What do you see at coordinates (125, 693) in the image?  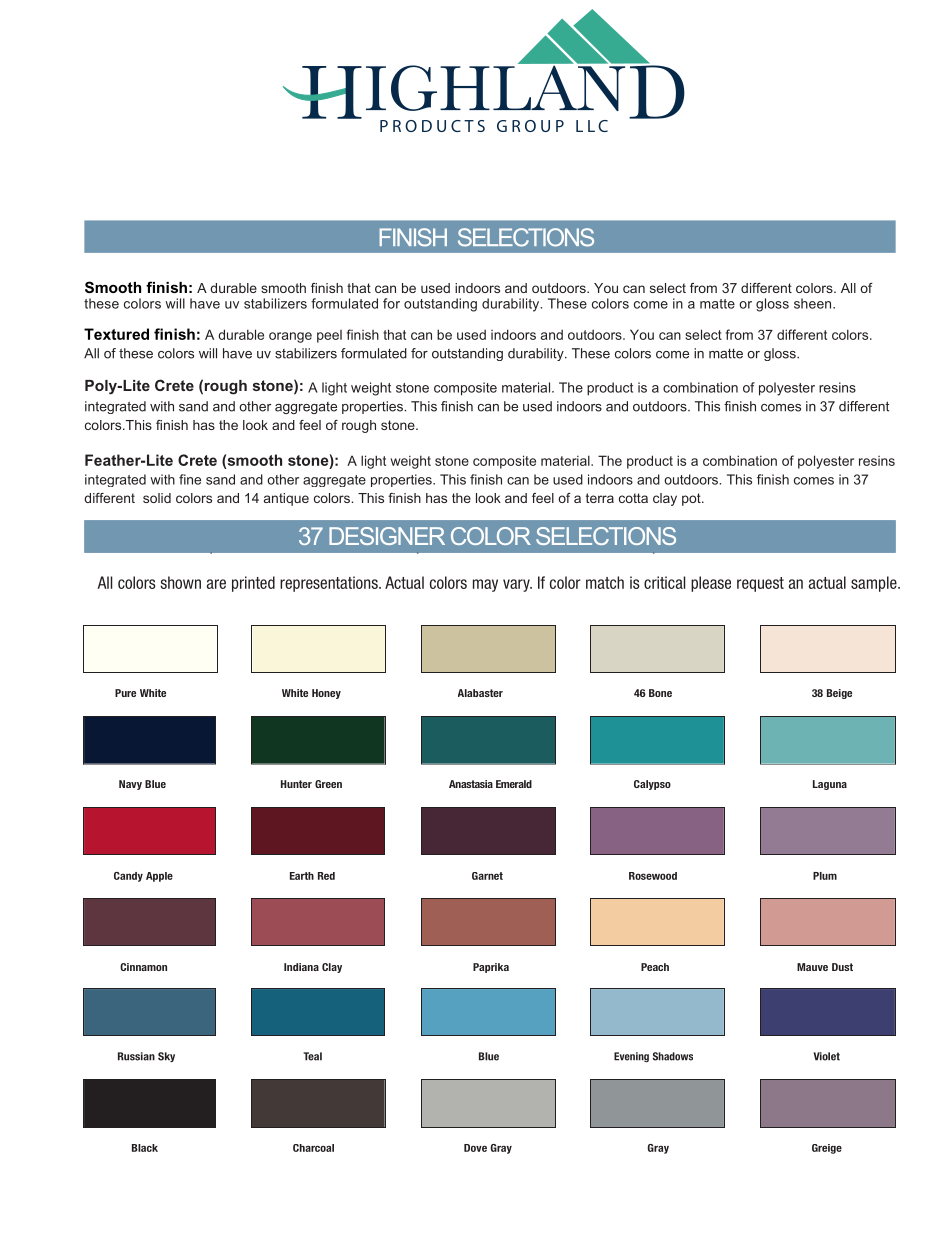 I see `Pure` at bounding box center [125, 693].
